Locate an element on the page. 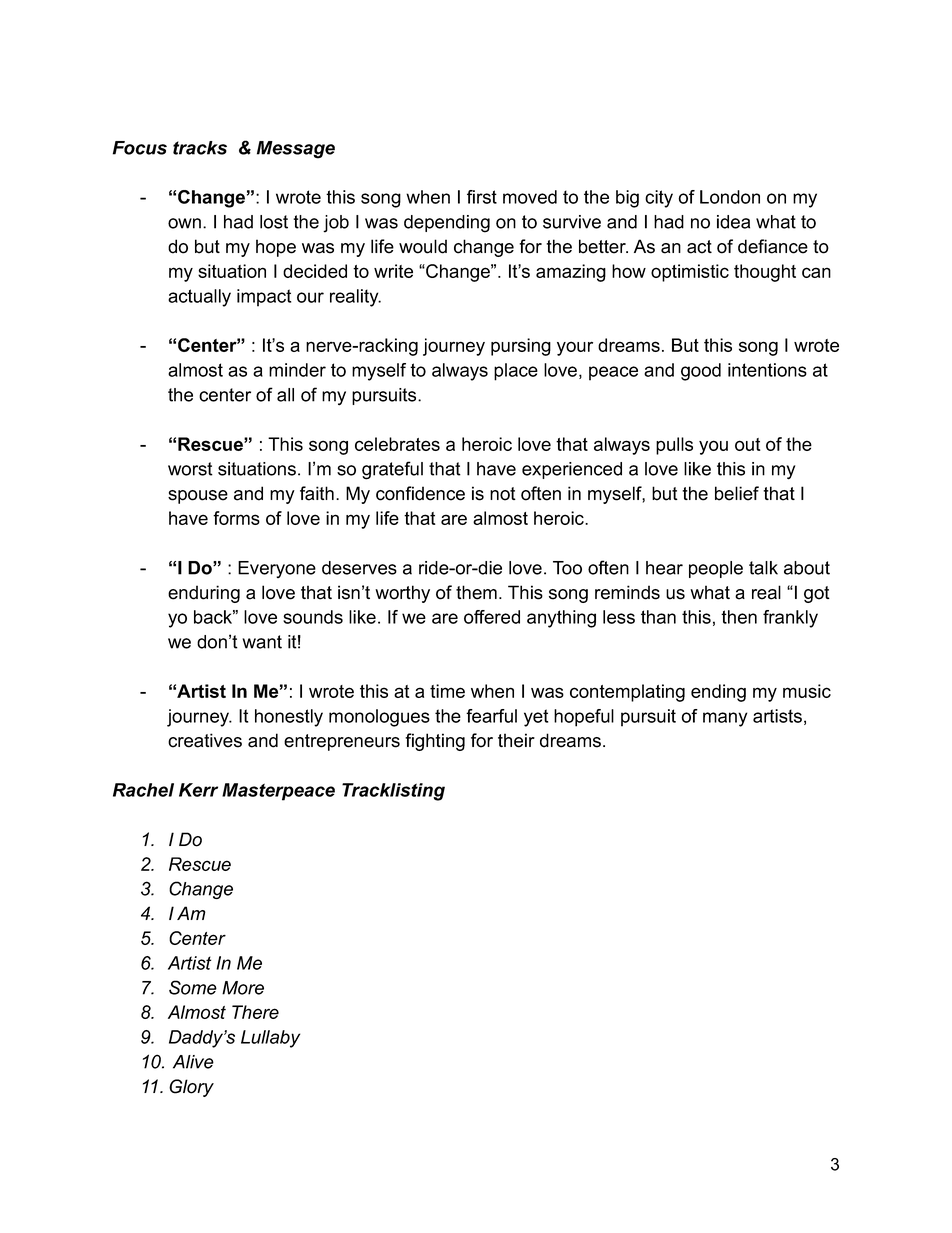  enduring is located at coordinates (204, 594).
